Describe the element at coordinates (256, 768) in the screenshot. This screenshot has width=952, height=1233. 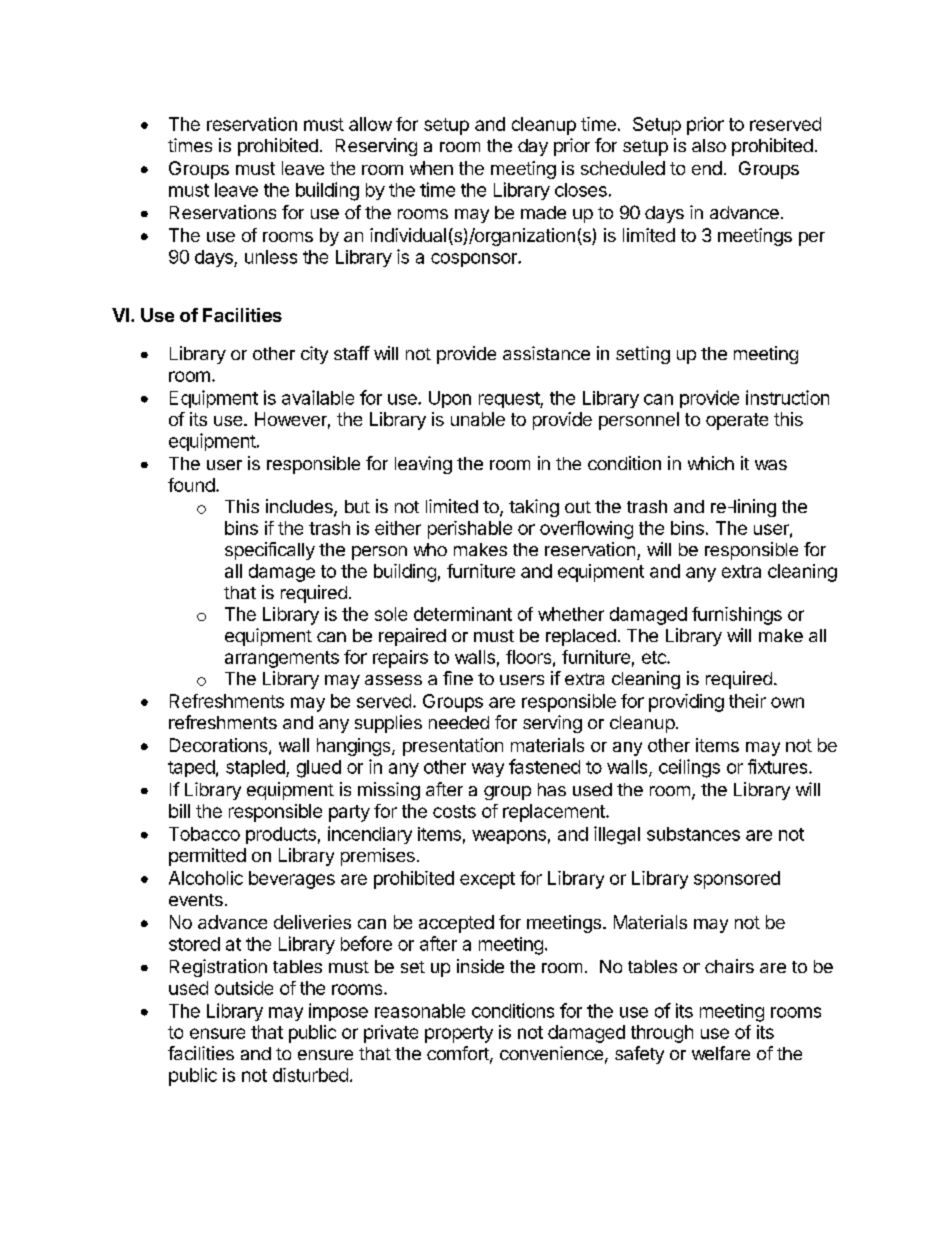
I see `stapled` at that location.
